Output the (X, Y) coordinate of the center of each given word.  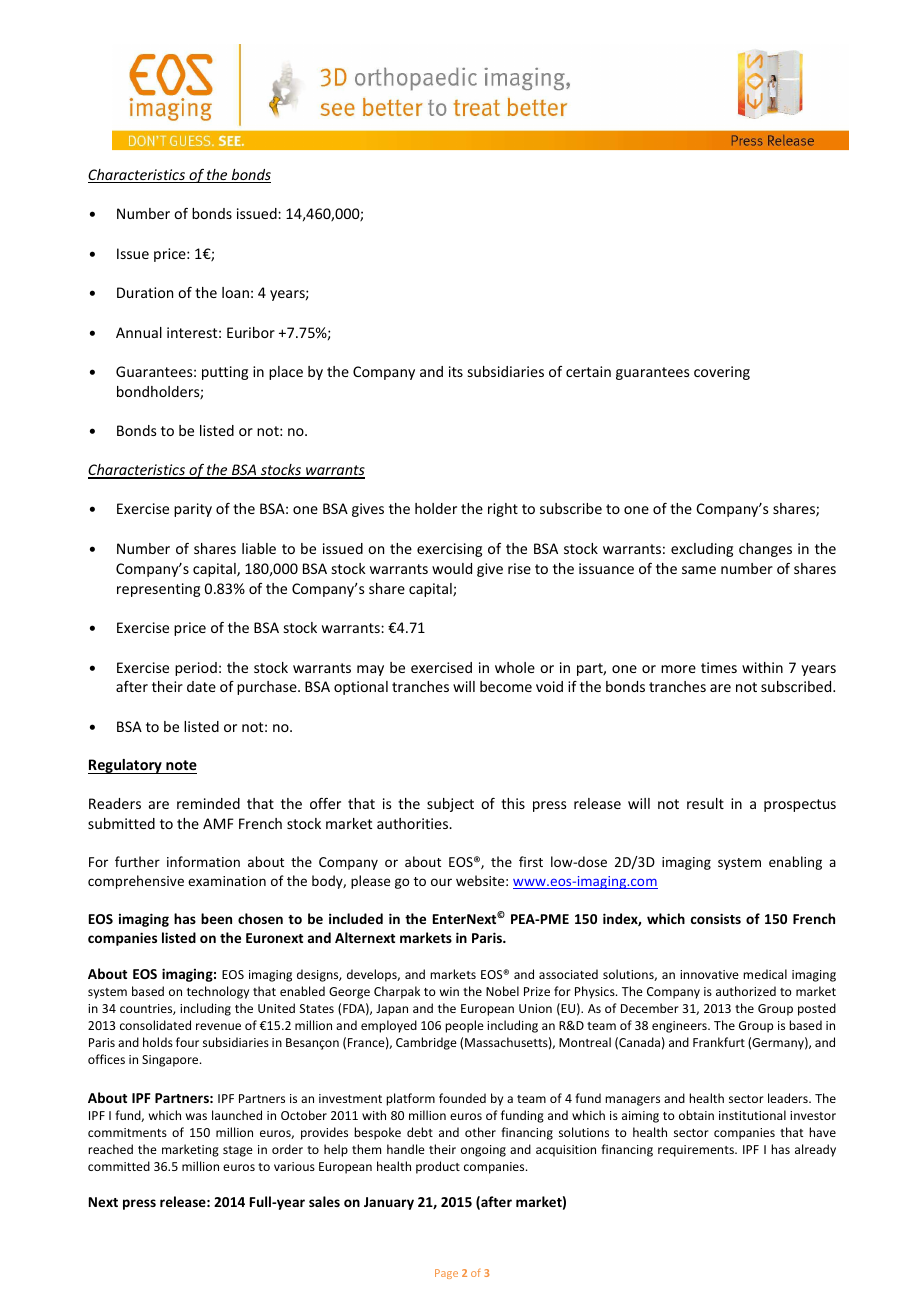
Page (446, 1274)
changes (765, 550)
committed (119, 1166)
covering (722, 373)
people (464, 1026)
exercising (449, 550)
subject (450, 805)
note (181, 765)
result (705, 803)
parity (193, 510)
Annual (139, 332)
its (456, 371)
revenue (218, 1026)
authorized (746, 991)
